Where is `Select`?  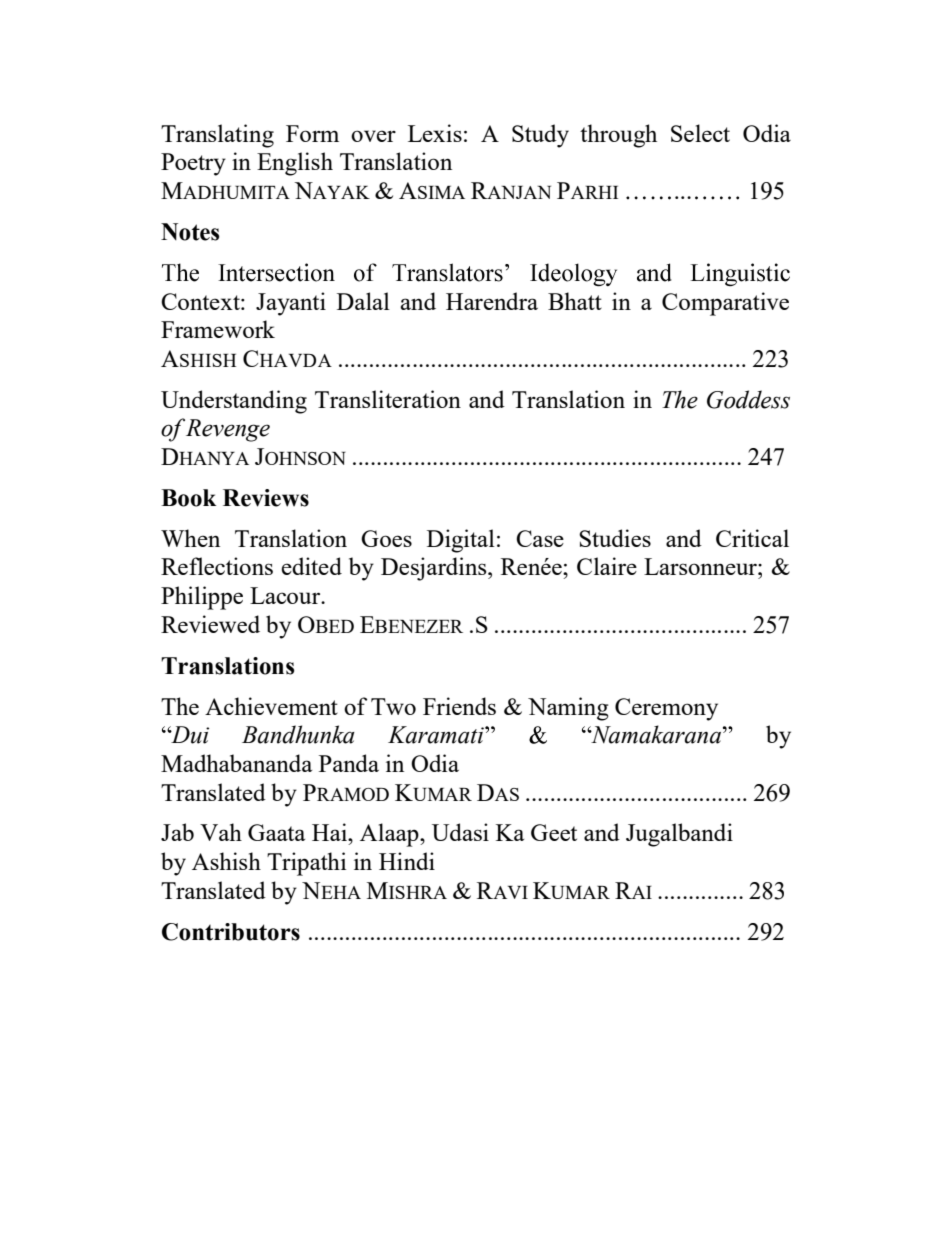 Select is located at coordinates (700, 133).
